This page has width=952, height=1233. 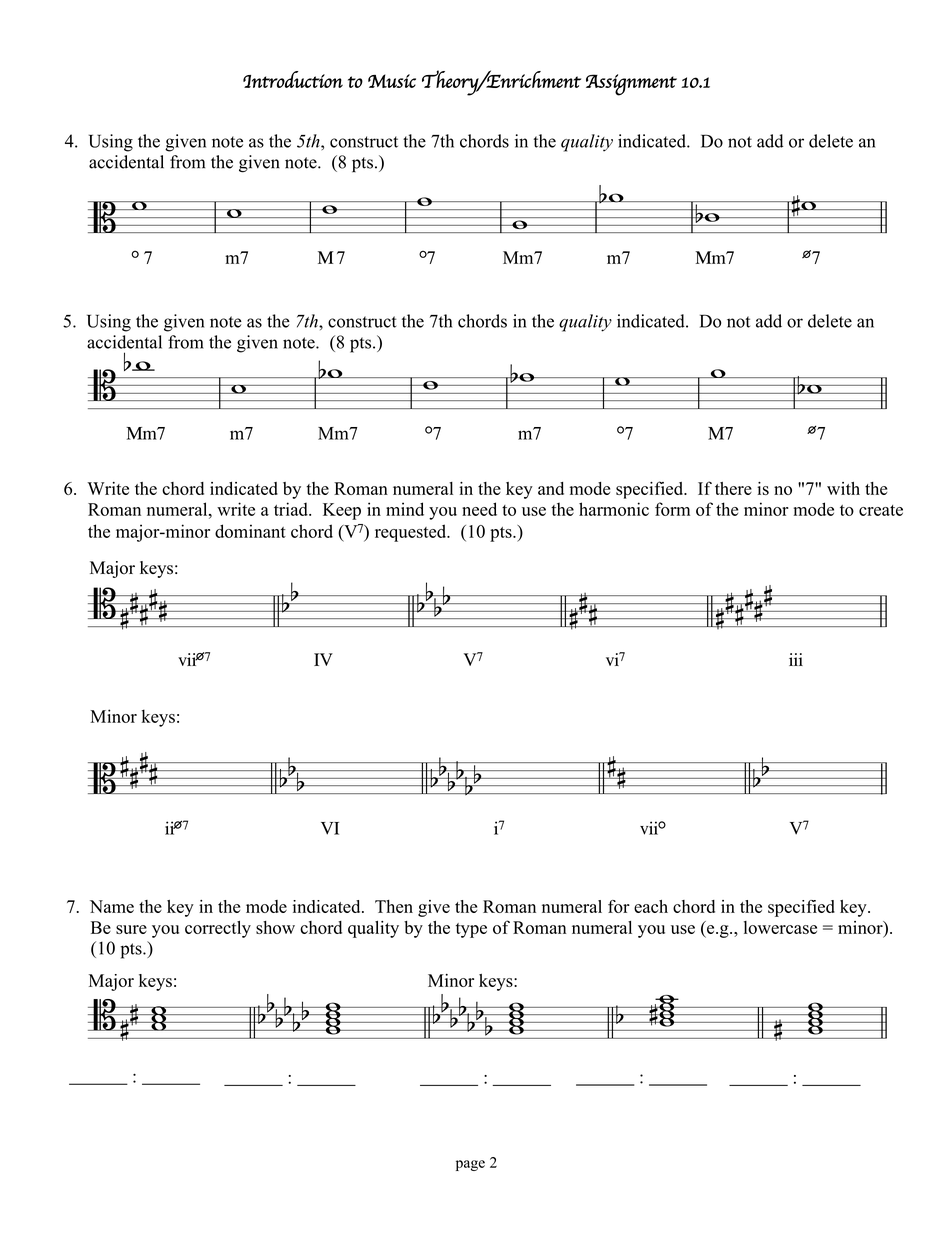 I want to click on lowercase, so click(x=780, y=927).
